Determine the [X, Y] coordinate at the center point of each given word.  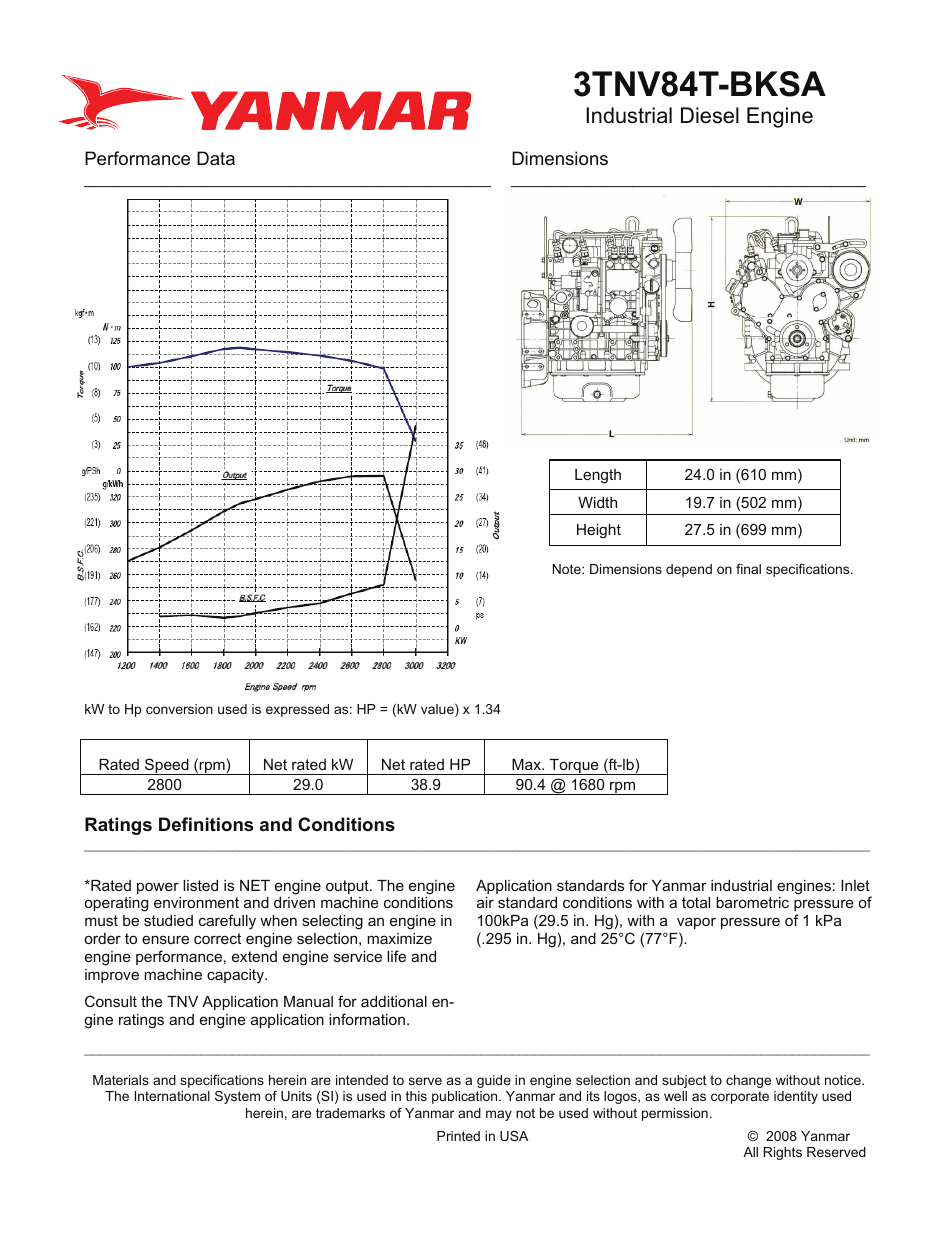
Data [216, 158]
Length [598, 476]
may [499, 1115]
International [172, 1096]
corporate [740, 1097]
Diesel [710, 115]
